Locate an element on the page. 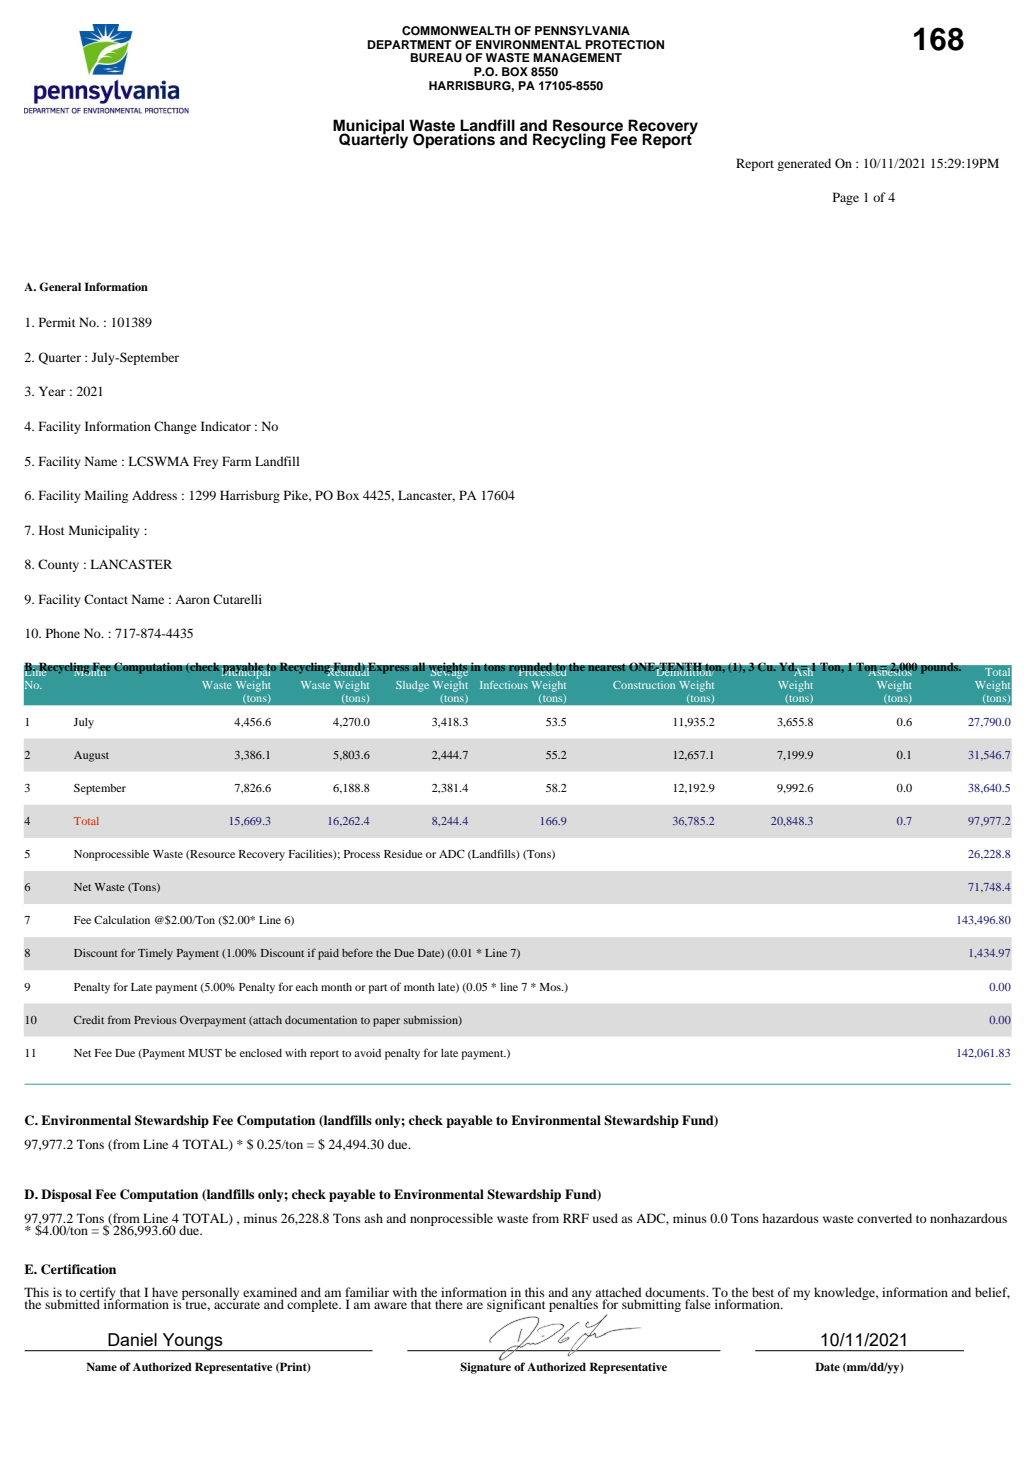  Infectious is located at coordinates (504, 685).
